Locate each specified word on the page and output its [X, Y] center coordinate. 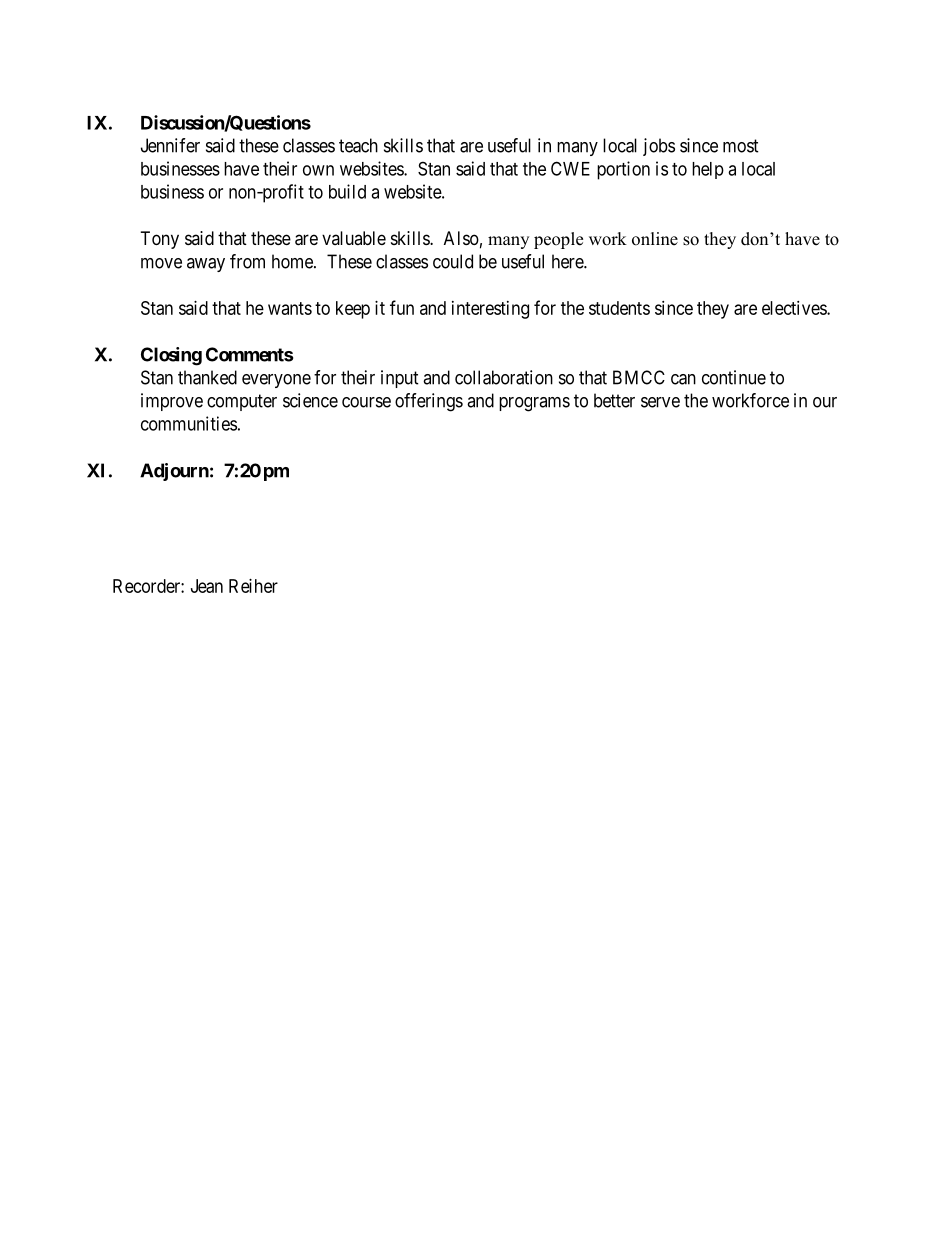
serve [660, 402]
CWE [570, 168]
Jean [207, 586]
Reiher [253, 586]
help [708, 170]
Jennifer [170, 145]
